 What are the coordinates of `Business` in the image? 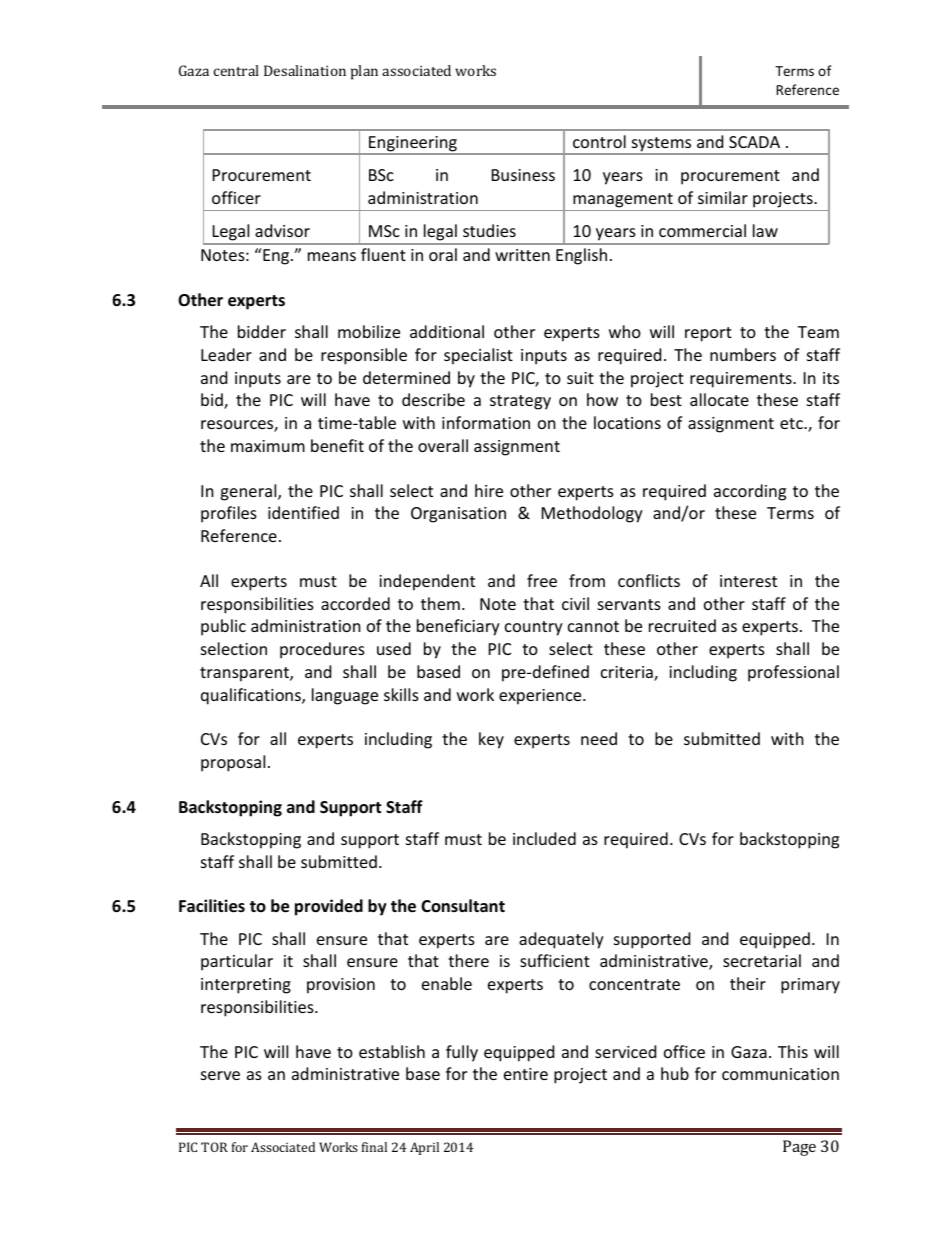 It's located at (523, 175).
